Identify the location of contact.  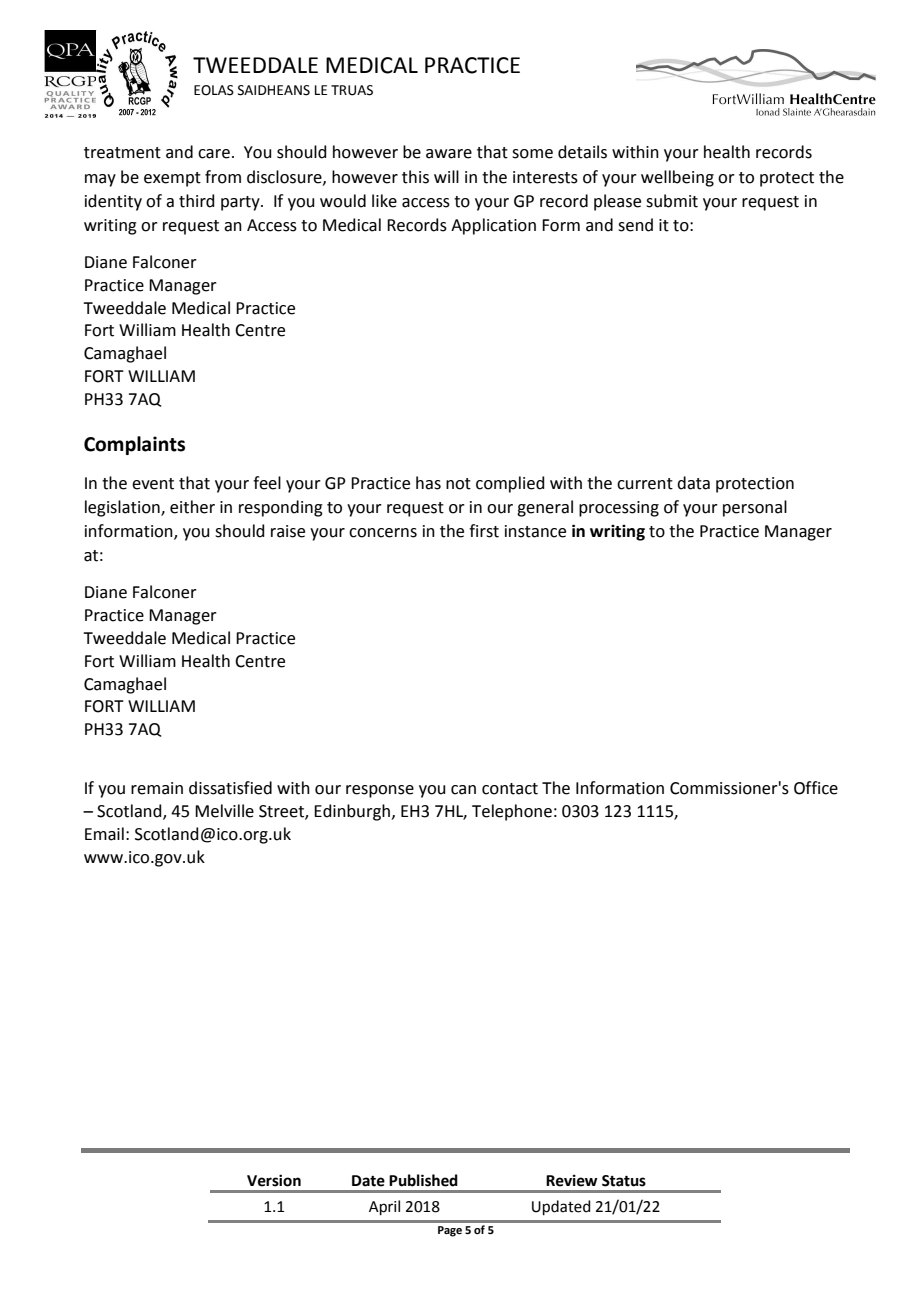
(510, 789).
